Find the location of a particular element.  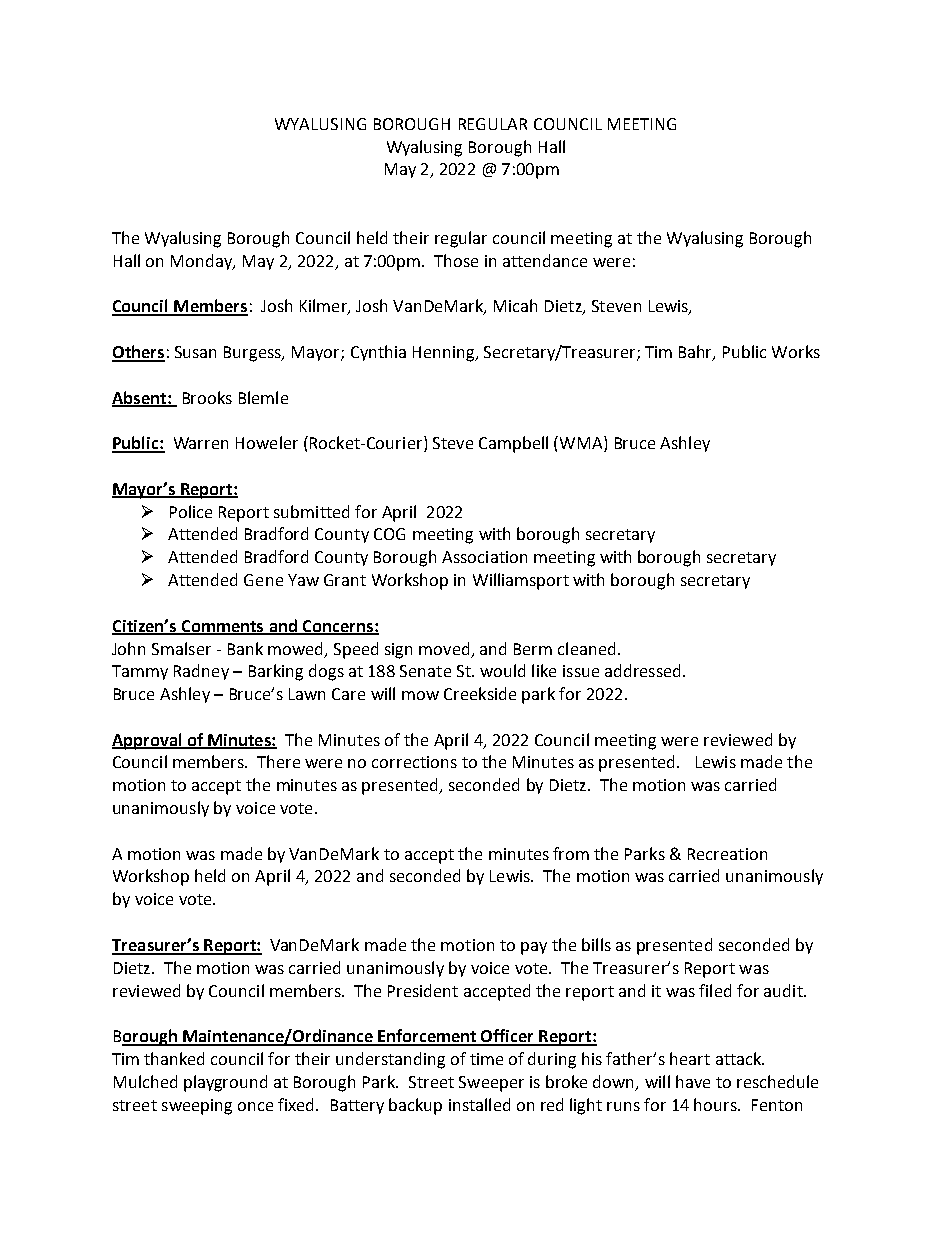

have is located at coordinates (693, 1081).
